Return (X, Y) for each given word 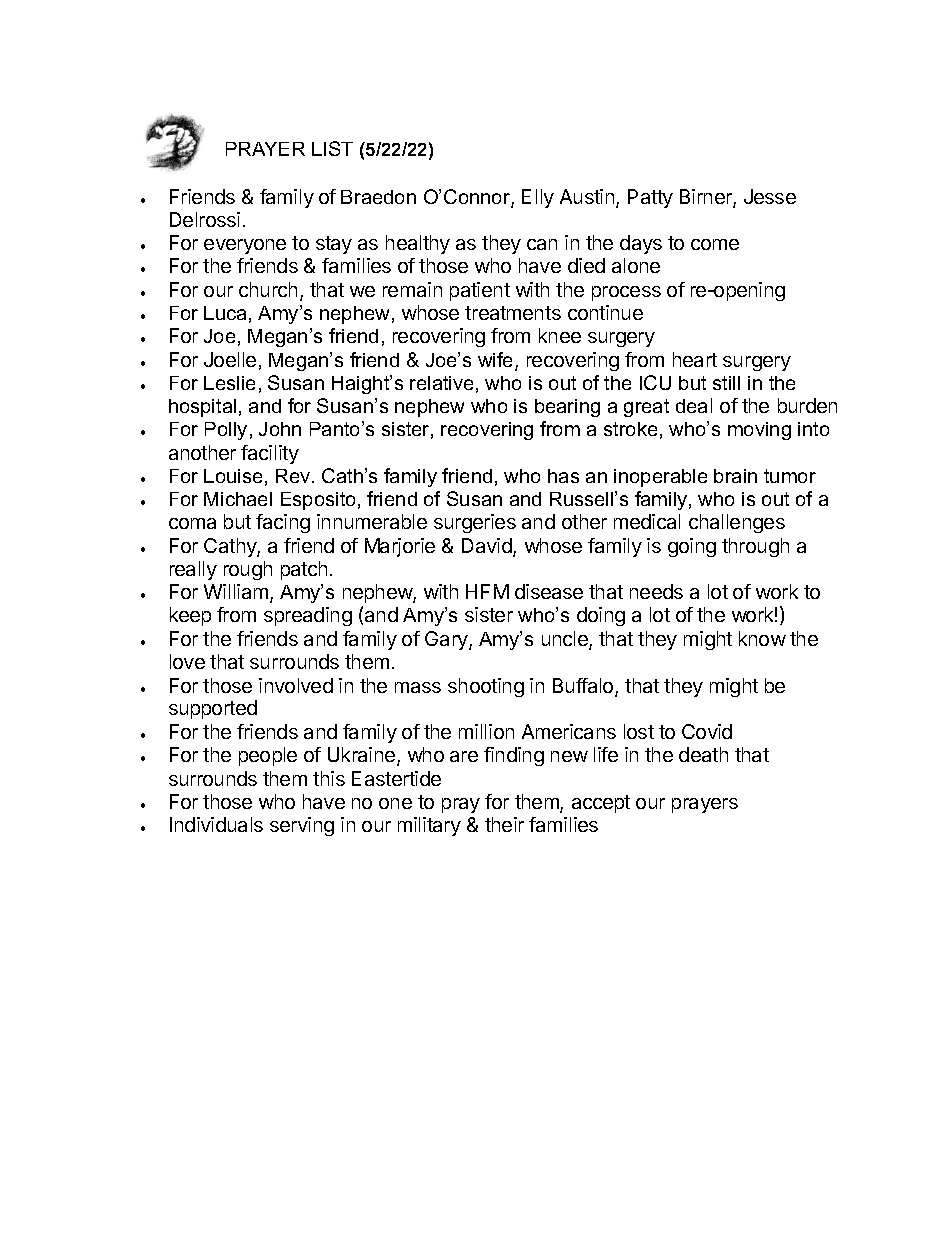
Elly (538, 198)
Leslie (229, 383)
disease (549, 591)
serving (302, 826)
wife (497, 361)
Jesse (770, 196)
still (726, 383)
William (237, 593)
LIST (332, 148)
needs (656, 591)
